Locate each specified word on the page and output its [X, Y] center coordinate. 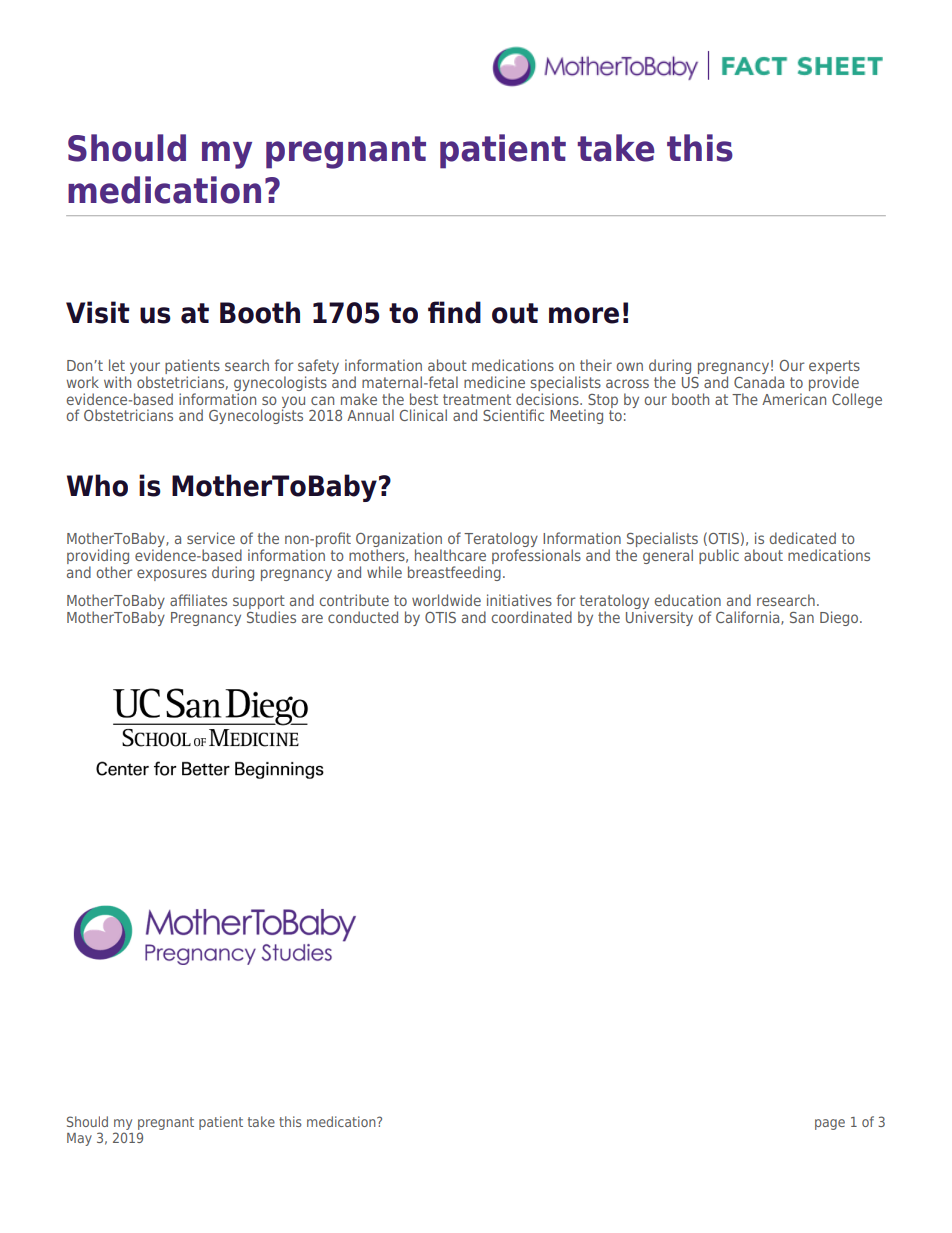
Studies [271, 617]
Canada [759, 382]
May [79, 1139]
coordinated [532, 617]
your [145, 369]
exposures [172, 575]
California [749, 618]
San [802, 617]
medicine [494, 382]
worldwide [446, 600]
